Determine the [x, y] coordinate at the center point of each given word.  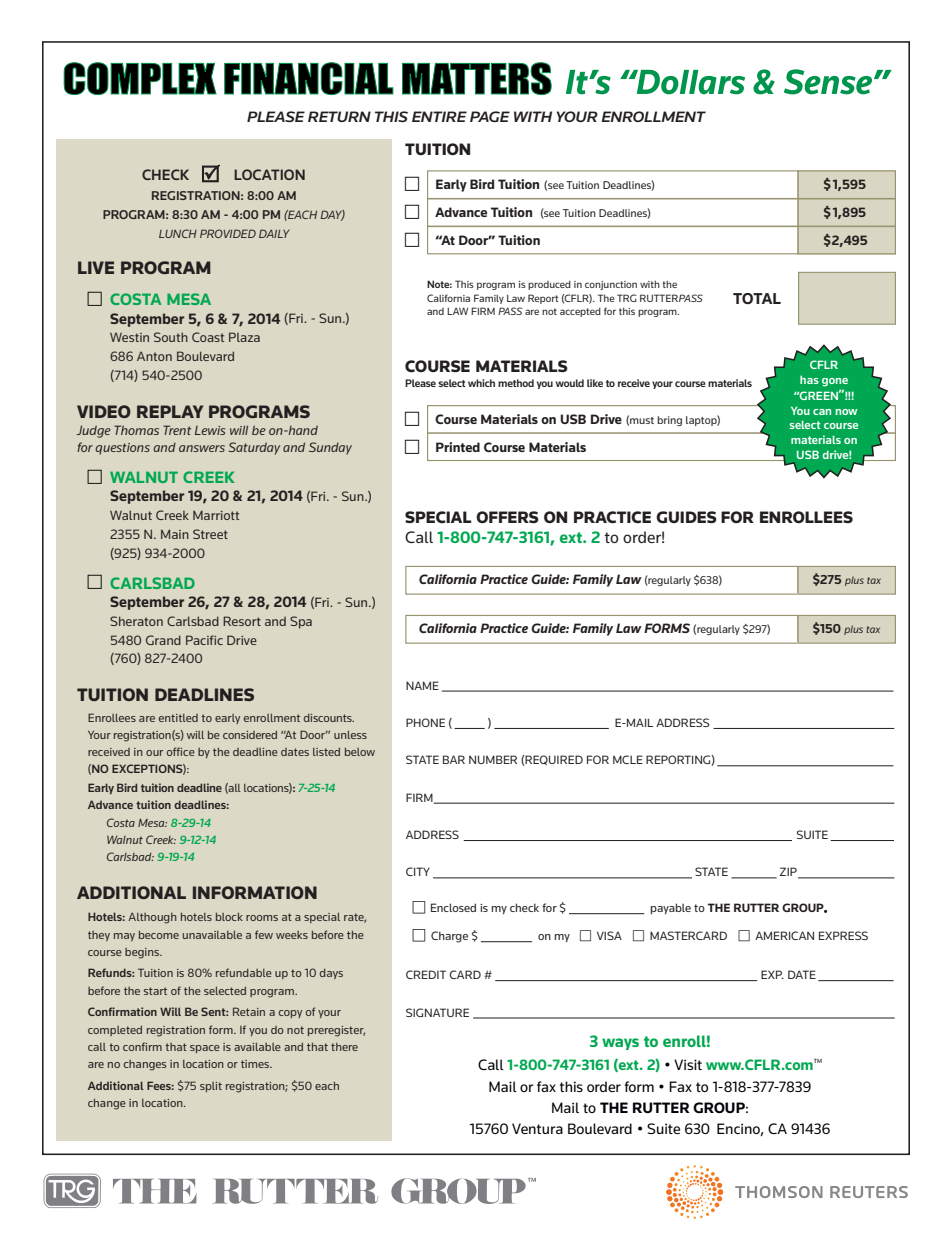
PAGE [490, 116]
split [211, 1087]
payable [671, 908]
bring [669, 421]
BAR [454, 759]
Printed [458, 447]
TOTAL [757, 298]
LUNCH [178, 233]
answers [202, 448]
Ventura [537, 1128]
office [181, 751]
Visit [688, 1064]
